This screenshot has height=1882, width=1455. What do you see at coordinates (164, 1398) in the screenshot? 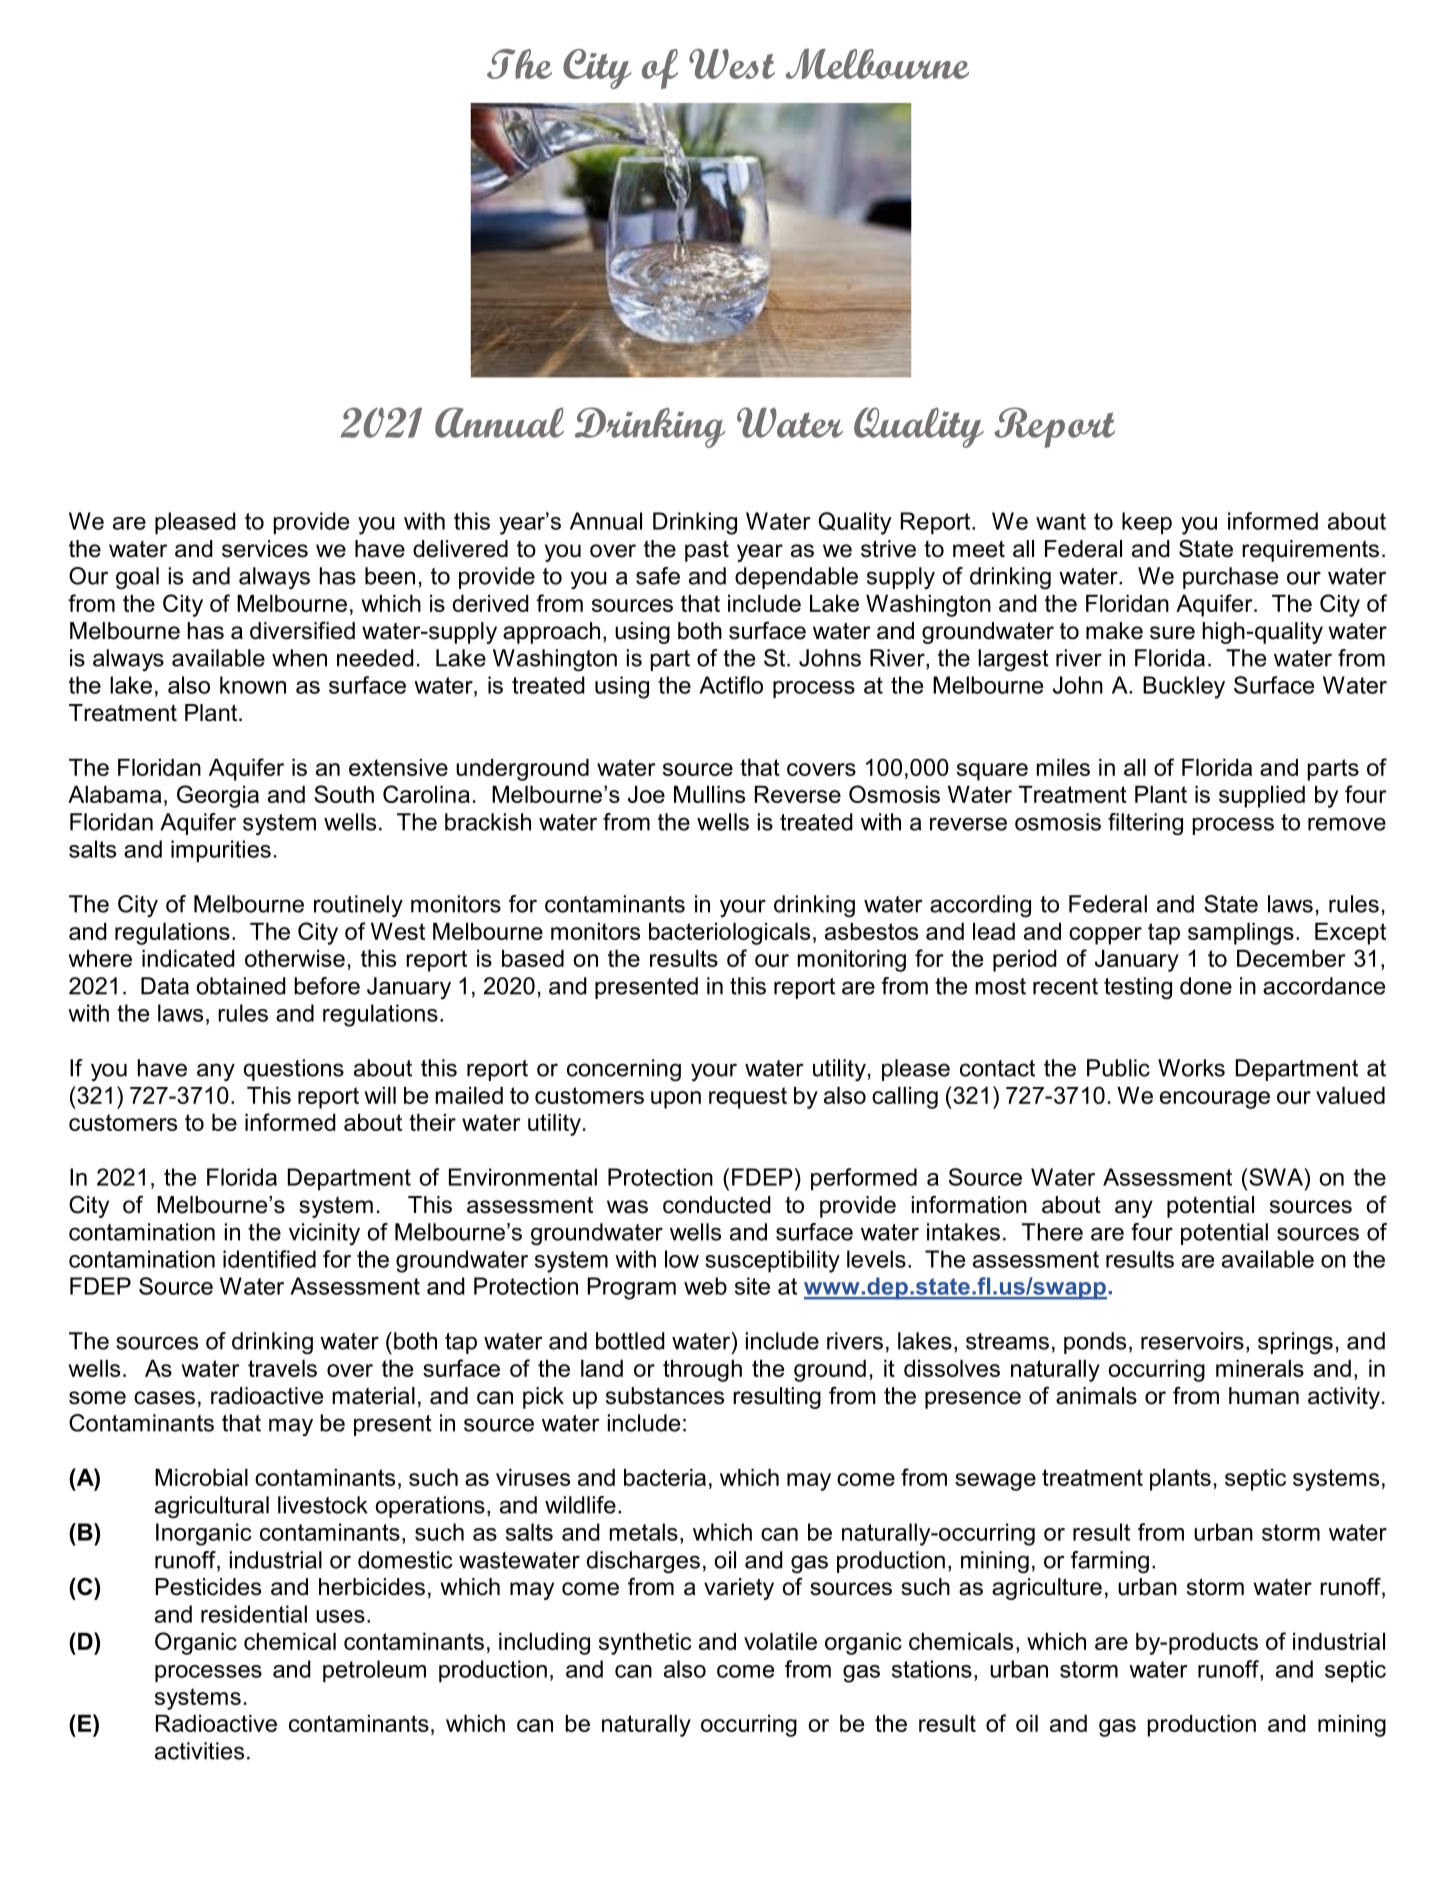
I see `cases` at bounding box center [164, 1398].
